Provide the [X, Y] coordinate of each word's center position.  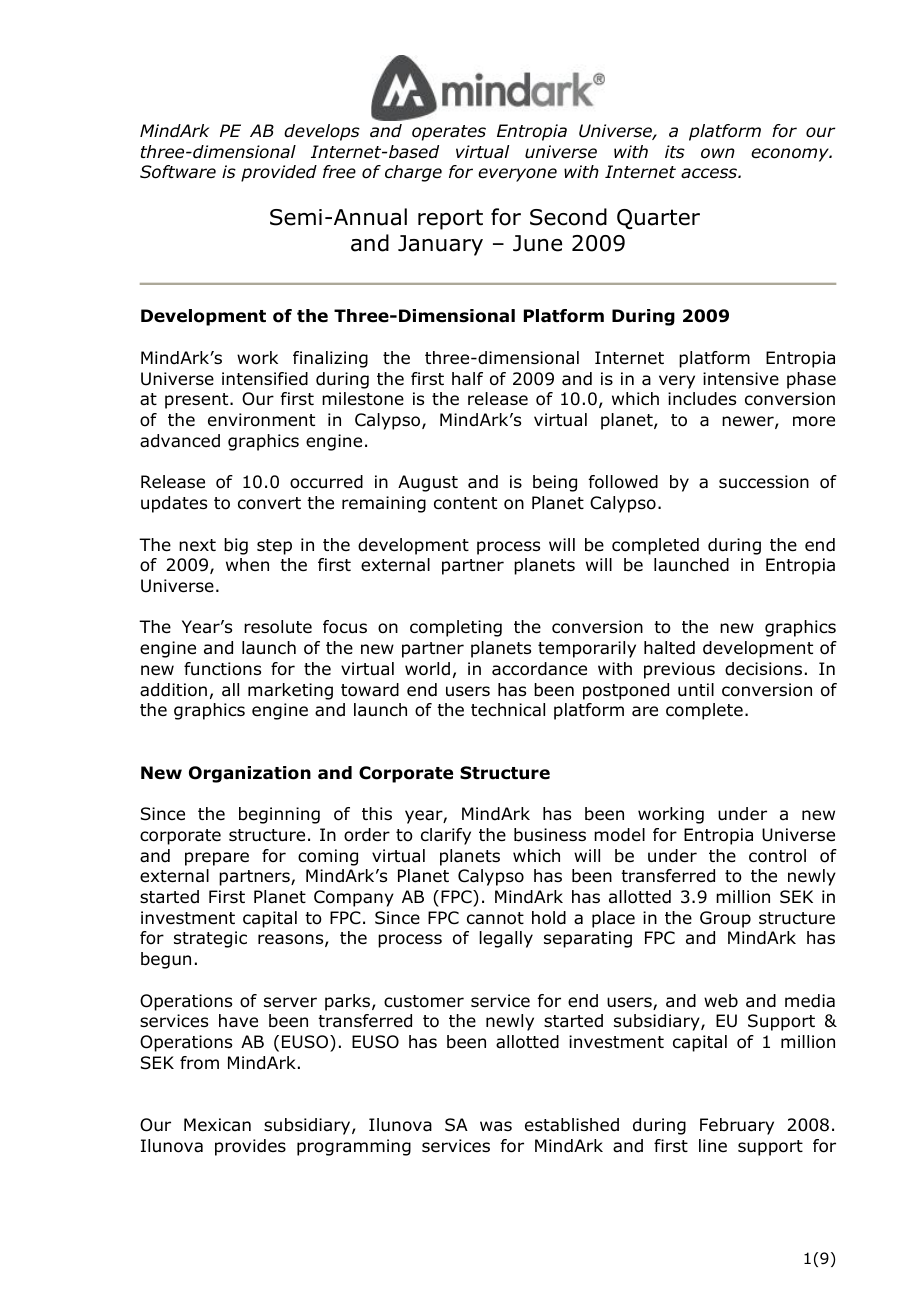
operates [449, 133]
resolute [278, 627]
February [737, 1126]
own [718, 153]
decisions [763, 669]
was [496, 1126]
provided [279, 173]
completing [456, 628]
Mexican [217, 1124]
